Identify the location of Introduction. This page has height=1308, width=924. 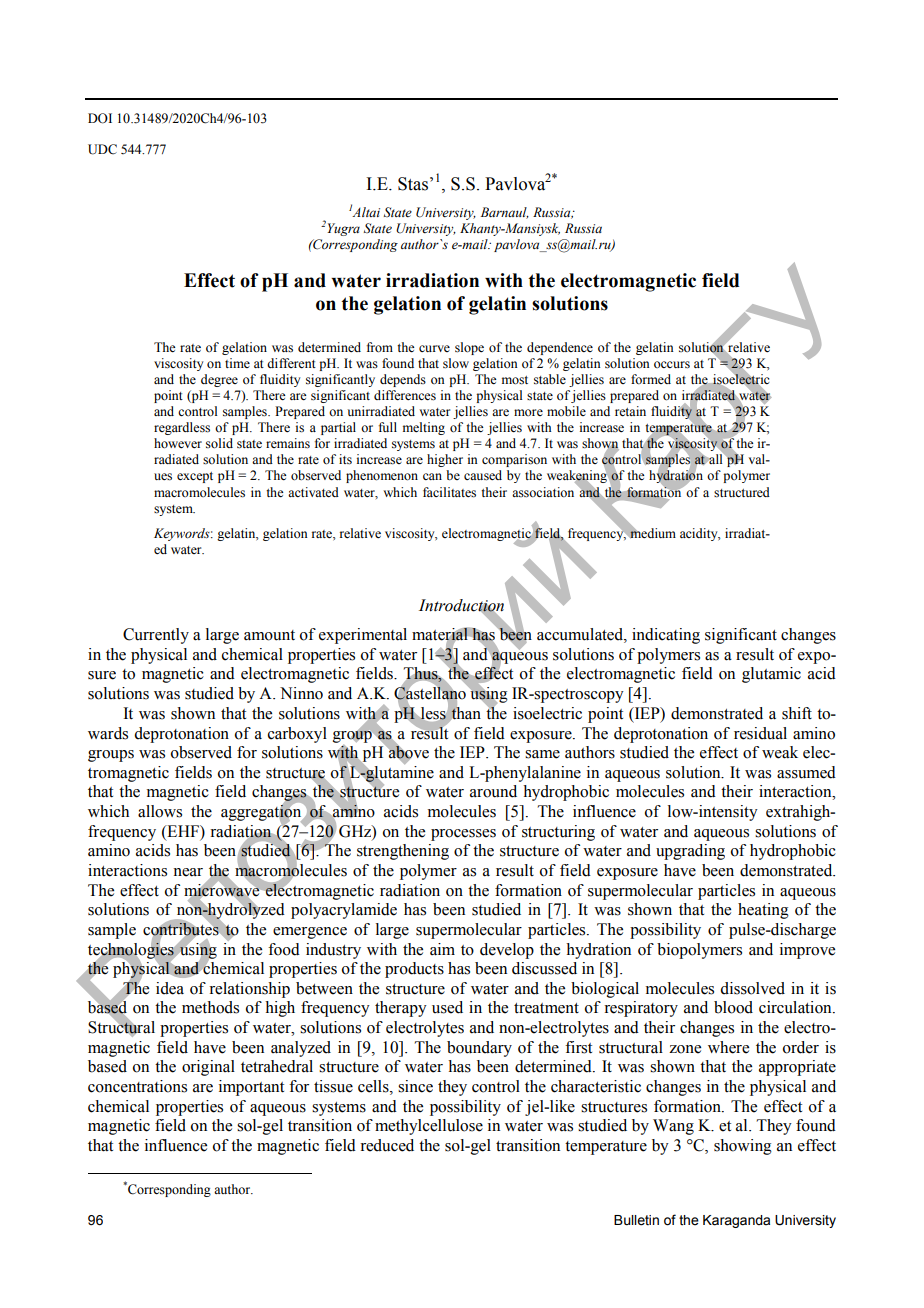
(461, 606).
